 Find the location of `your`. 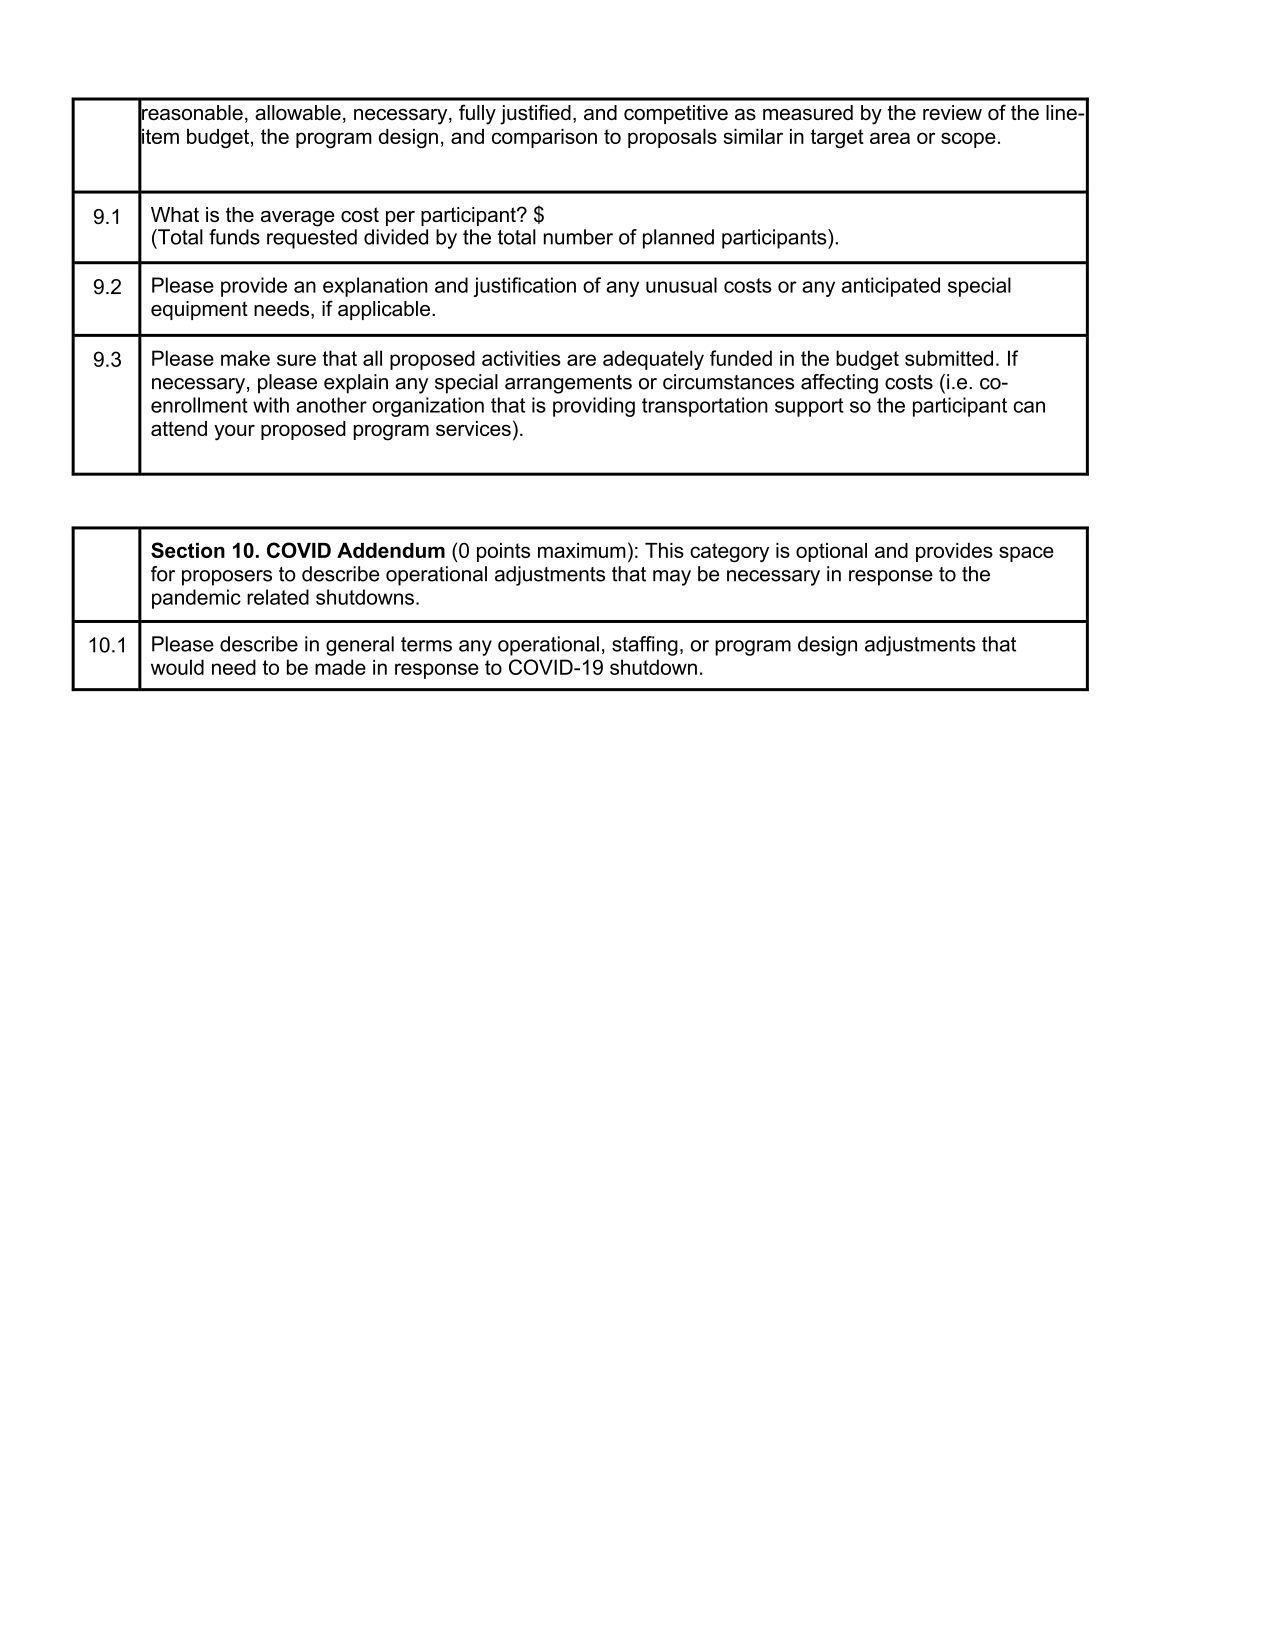

your is located at coordinates (234, 433).
